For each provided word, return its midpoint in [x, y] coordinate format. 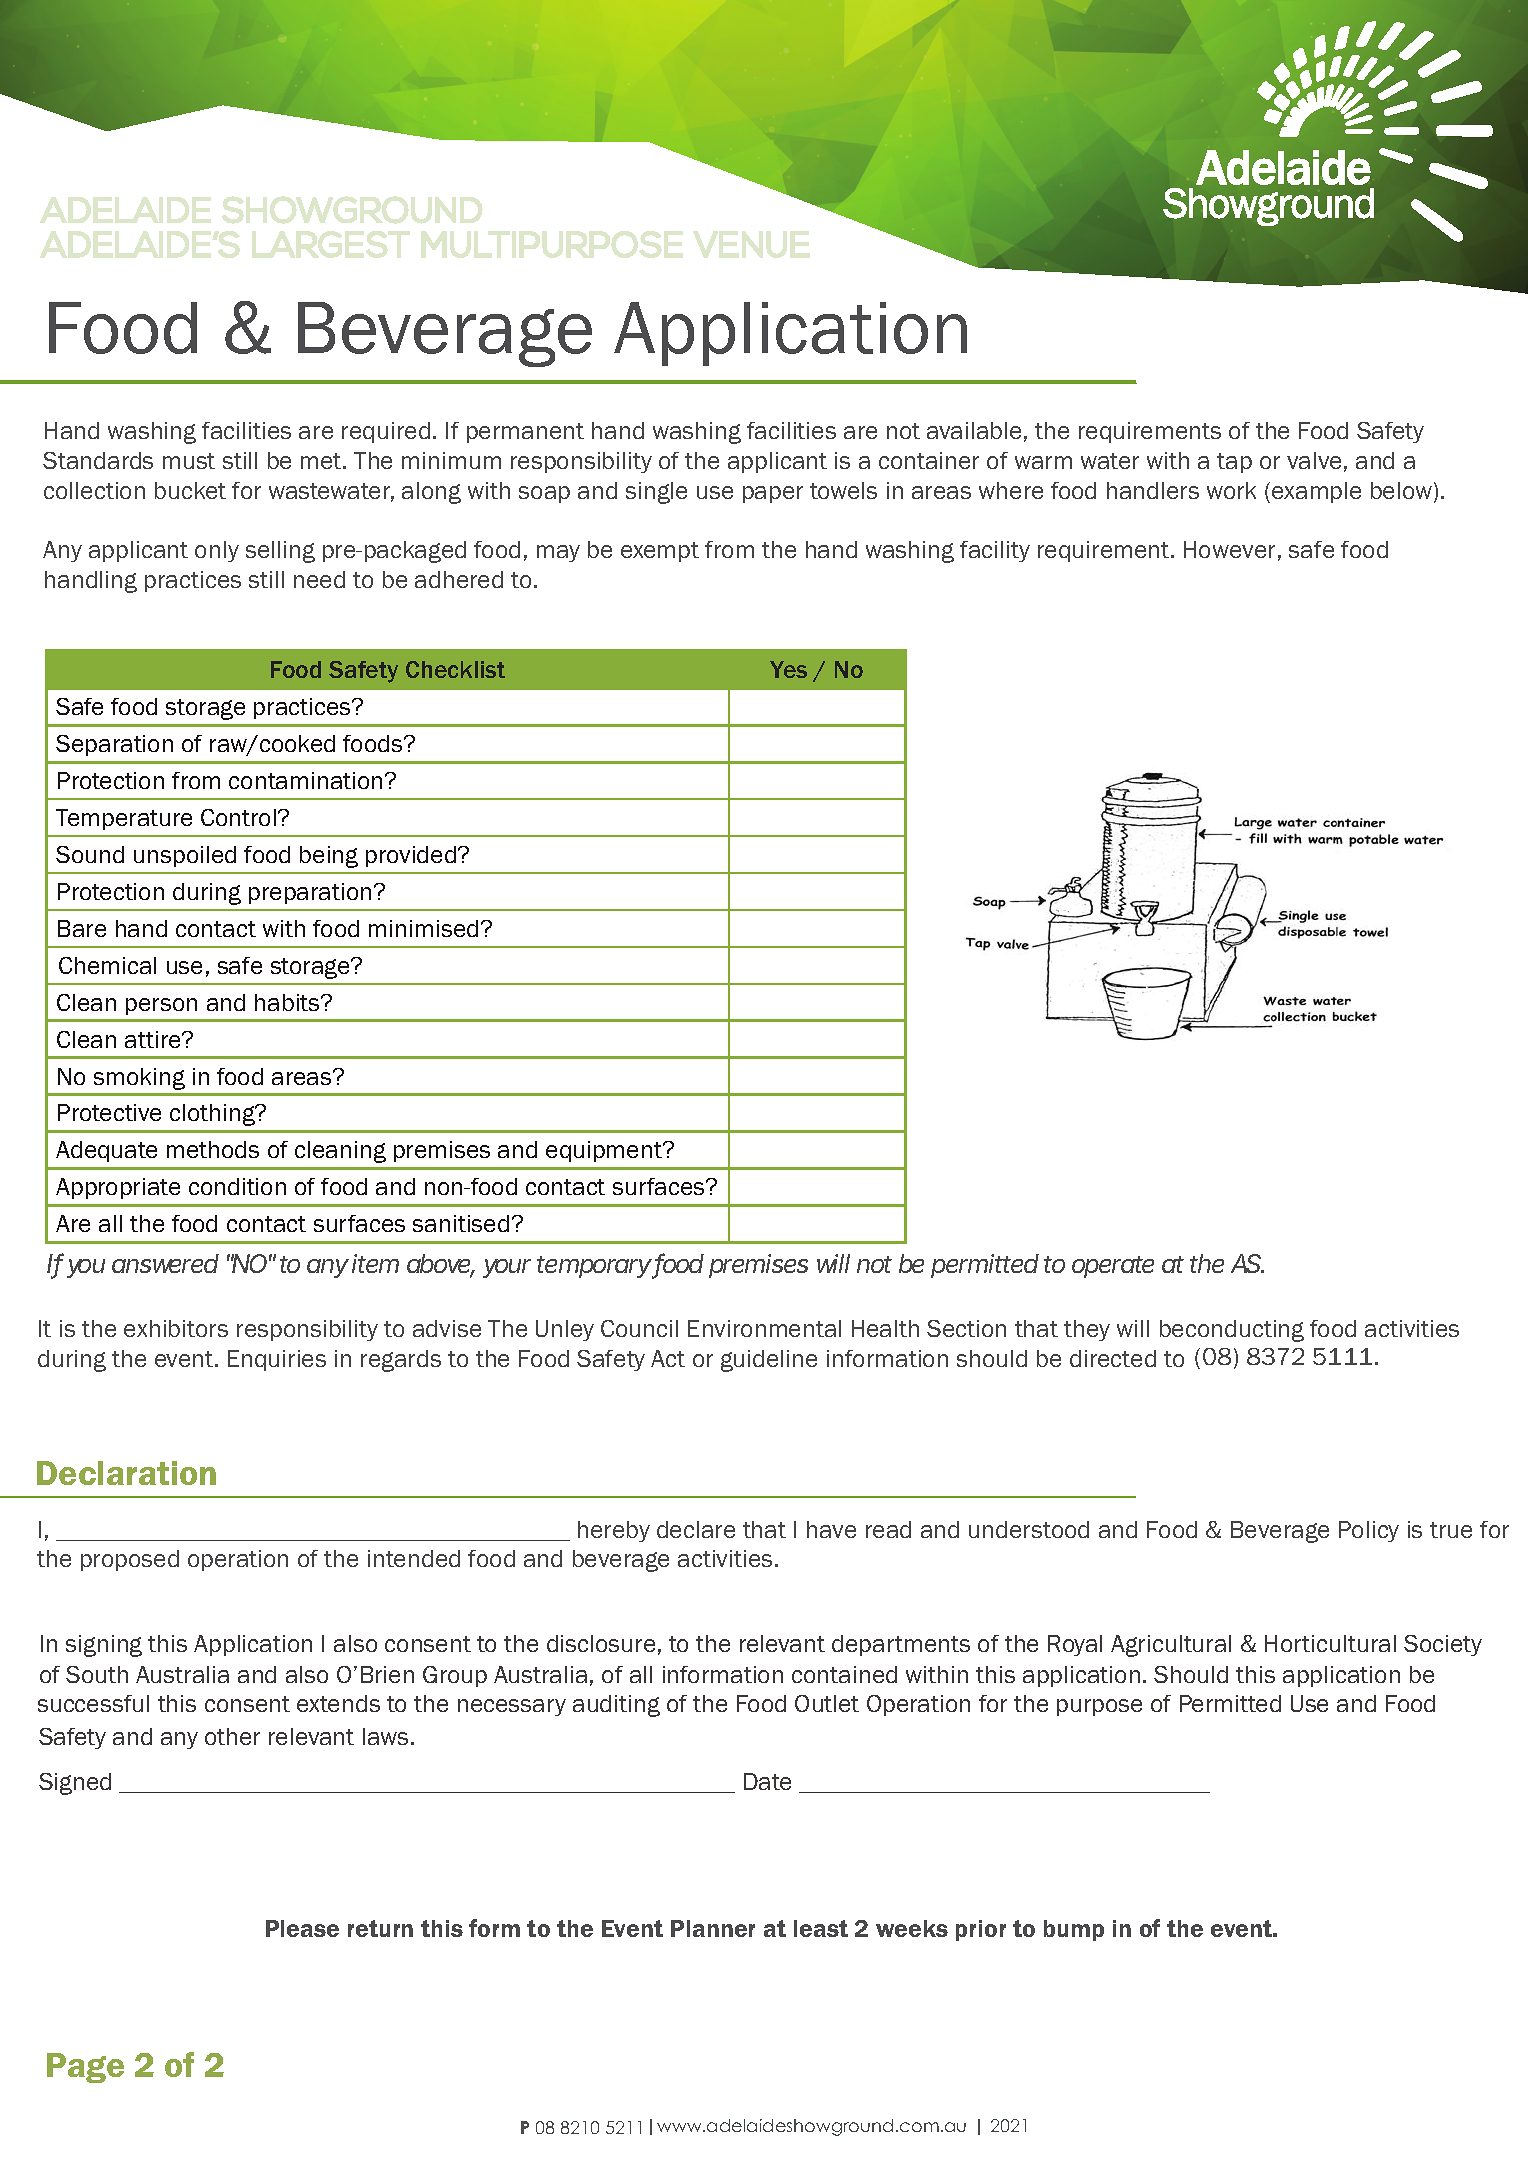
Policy [1369, 1531]
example [1316, 492]
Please [302, 1928]
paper [773, 494]
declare [696, 1529]
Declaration [126, 1473]
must [189, 461]
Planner [713, 1928]
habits [288, 1002]
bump [1074, 1930]
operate [1113, 1267]
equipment [605, 1151]
